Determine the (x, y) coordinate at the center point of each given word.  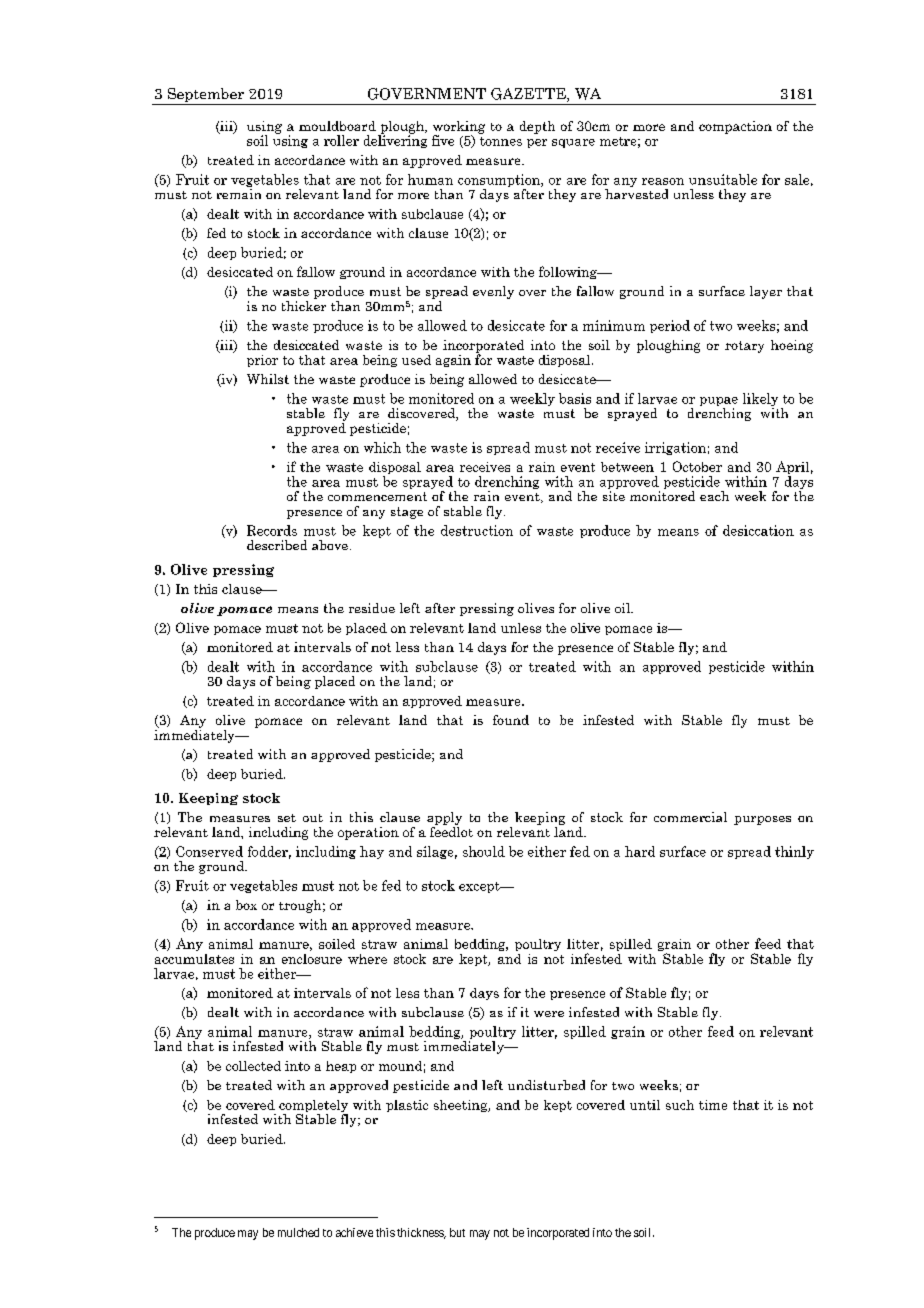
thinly (794, 852)
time (713, 1105)
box (246, 905)
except (480, 887)
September (205, 96)
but (457, 1232)
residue (372, 608)
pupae (719, 403)
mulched (298, 1232)
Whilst (268, 379)
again (453, 361)
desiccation (758, 530)
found (511, 720)
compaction (735, 127)
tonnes (501, 141)
